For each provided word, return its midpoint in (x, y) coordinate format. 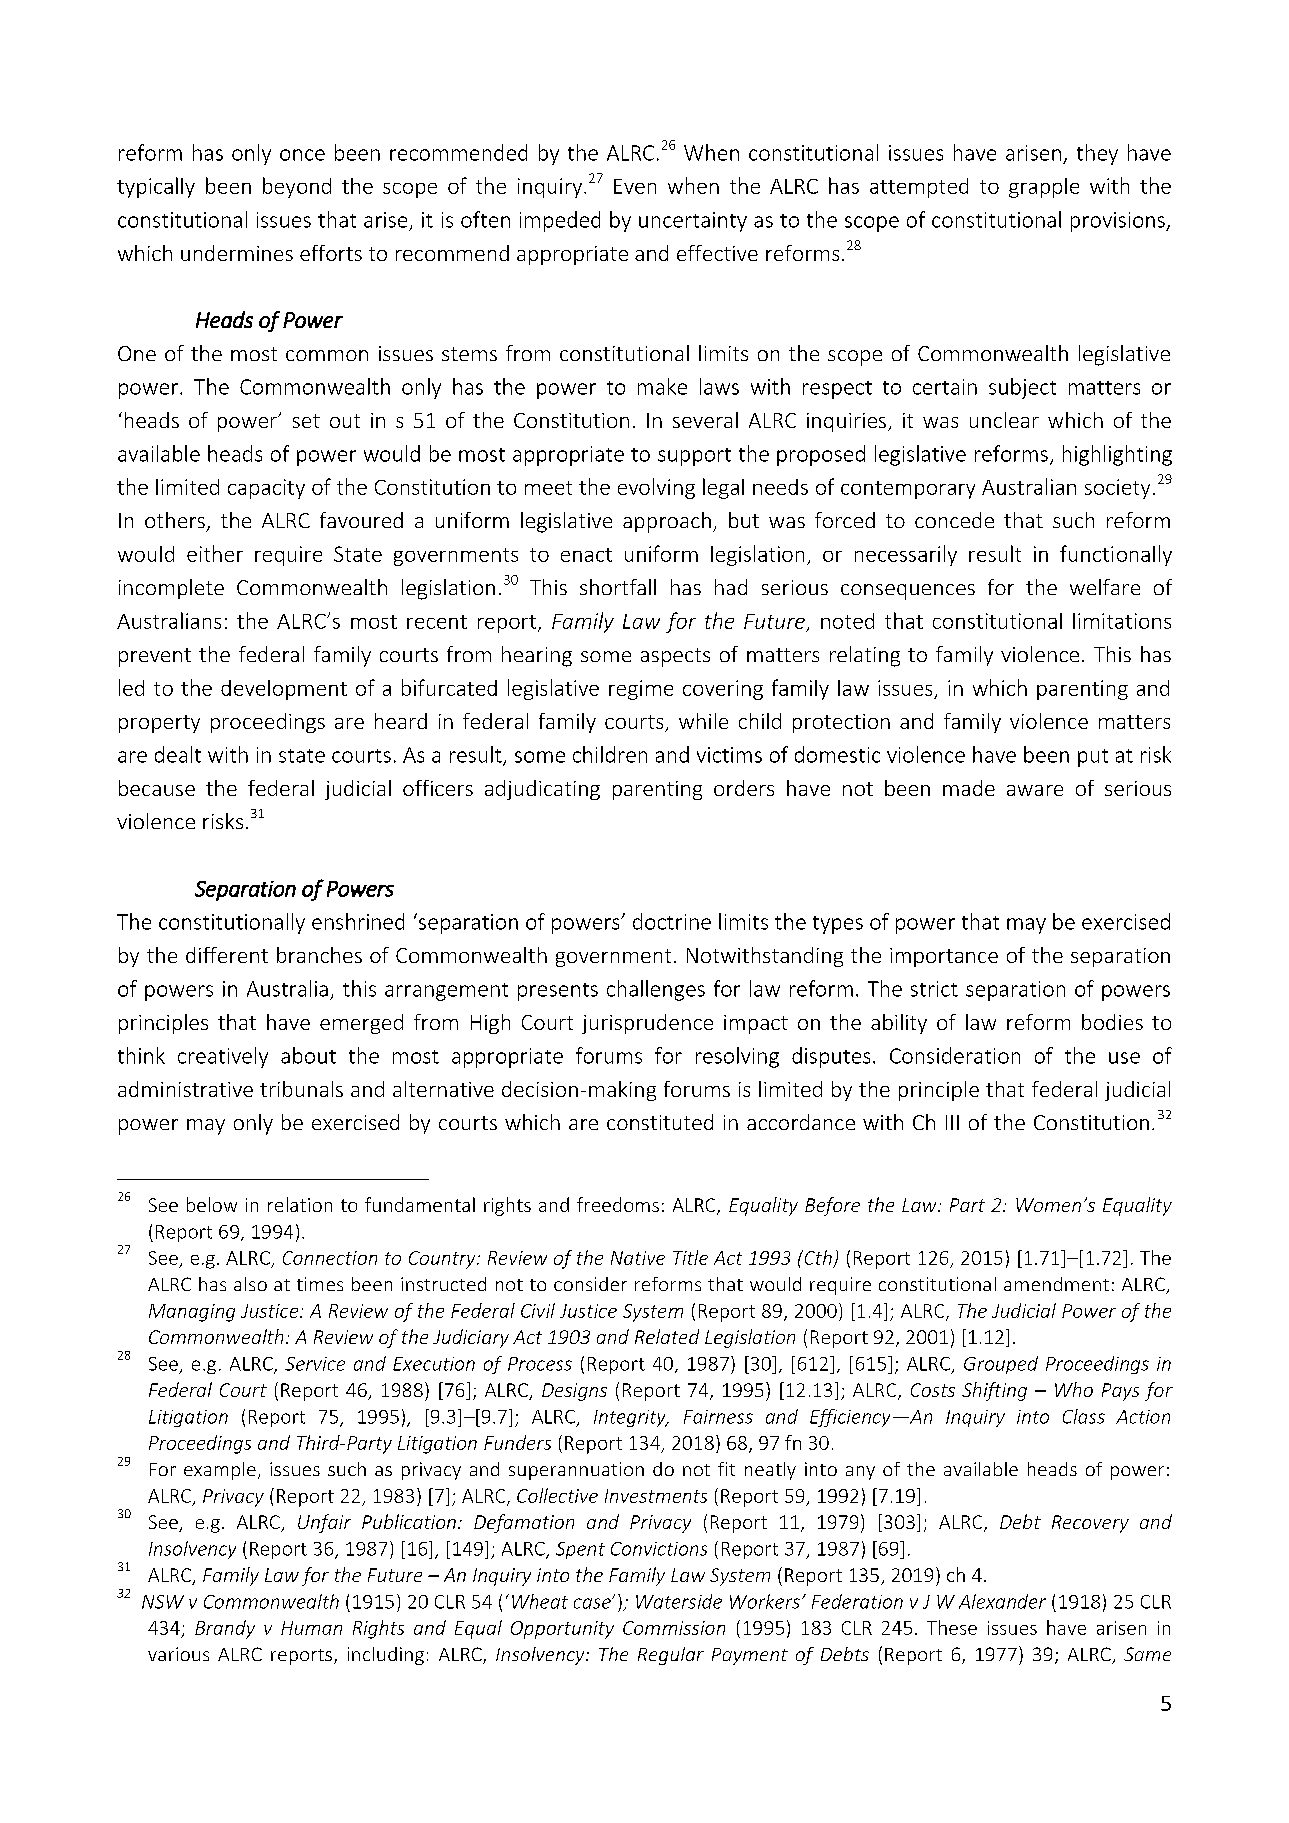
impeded (560, 221)
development (284, 690)
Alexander (1002, 1601)
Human (311, 1628)
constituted (660, 1122)
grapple (1044, 188)
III (952, 1122)
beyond (297, 187)
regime (641, 690)
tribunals (301, 1089)
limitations (1122, 621)
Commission (674, 1628)
